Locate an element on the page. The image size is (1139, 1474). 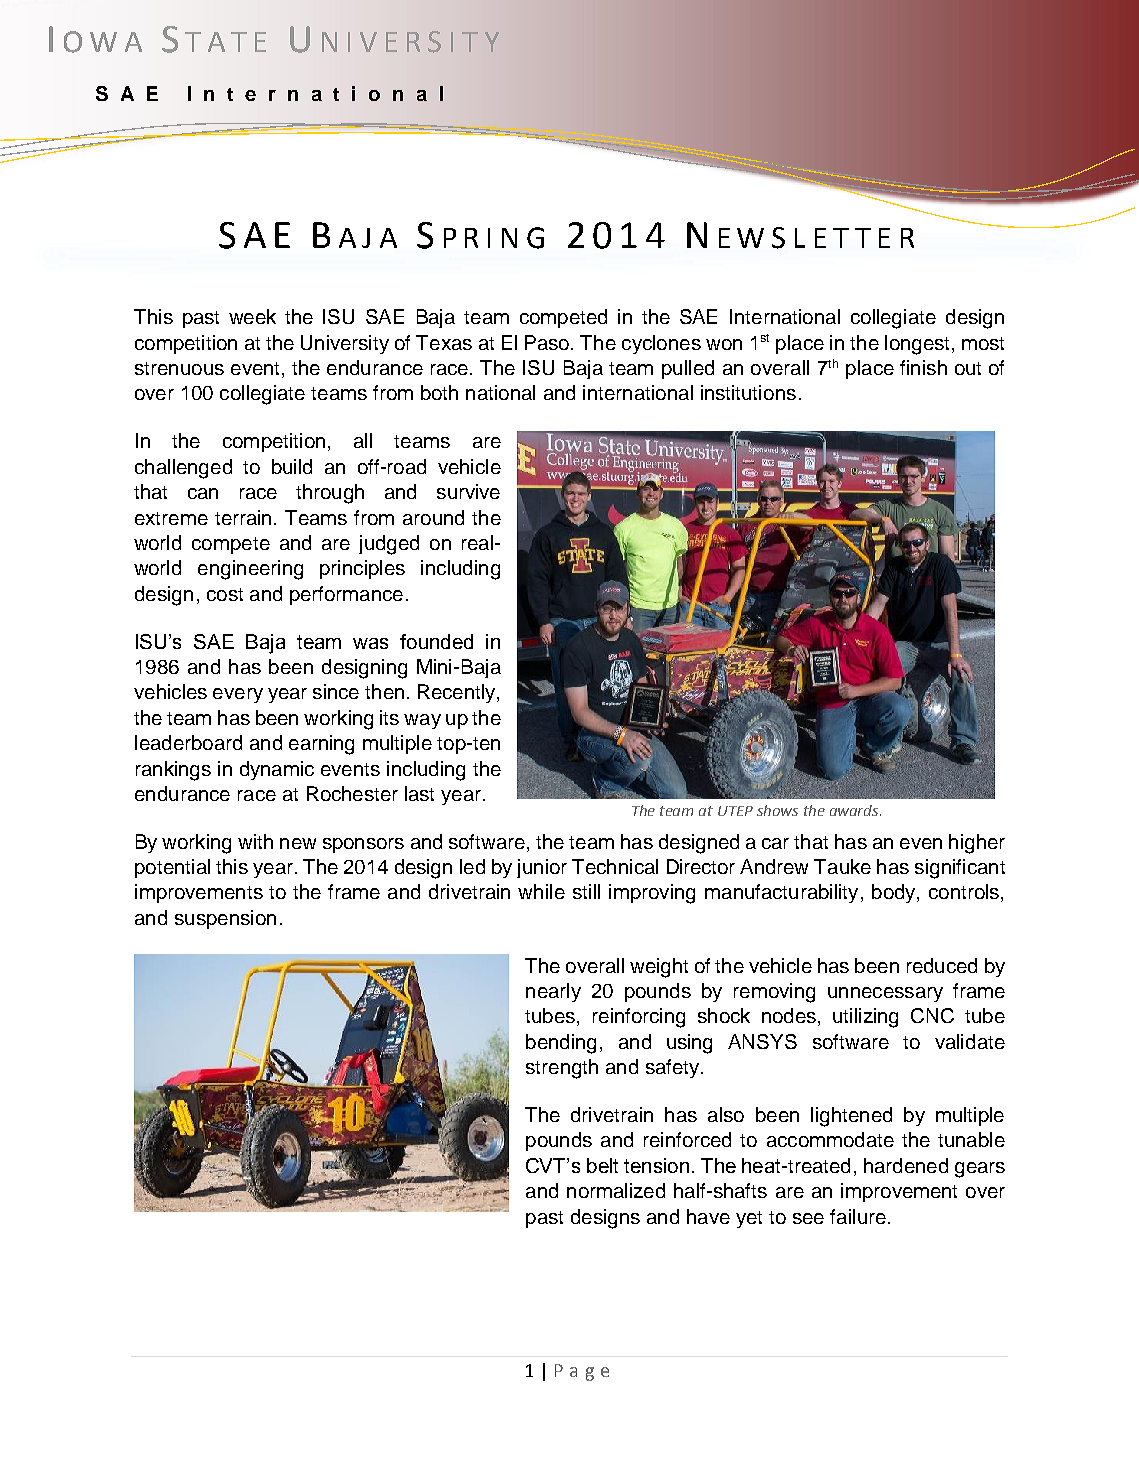
normalized is located at coordinates (616, 1190).
